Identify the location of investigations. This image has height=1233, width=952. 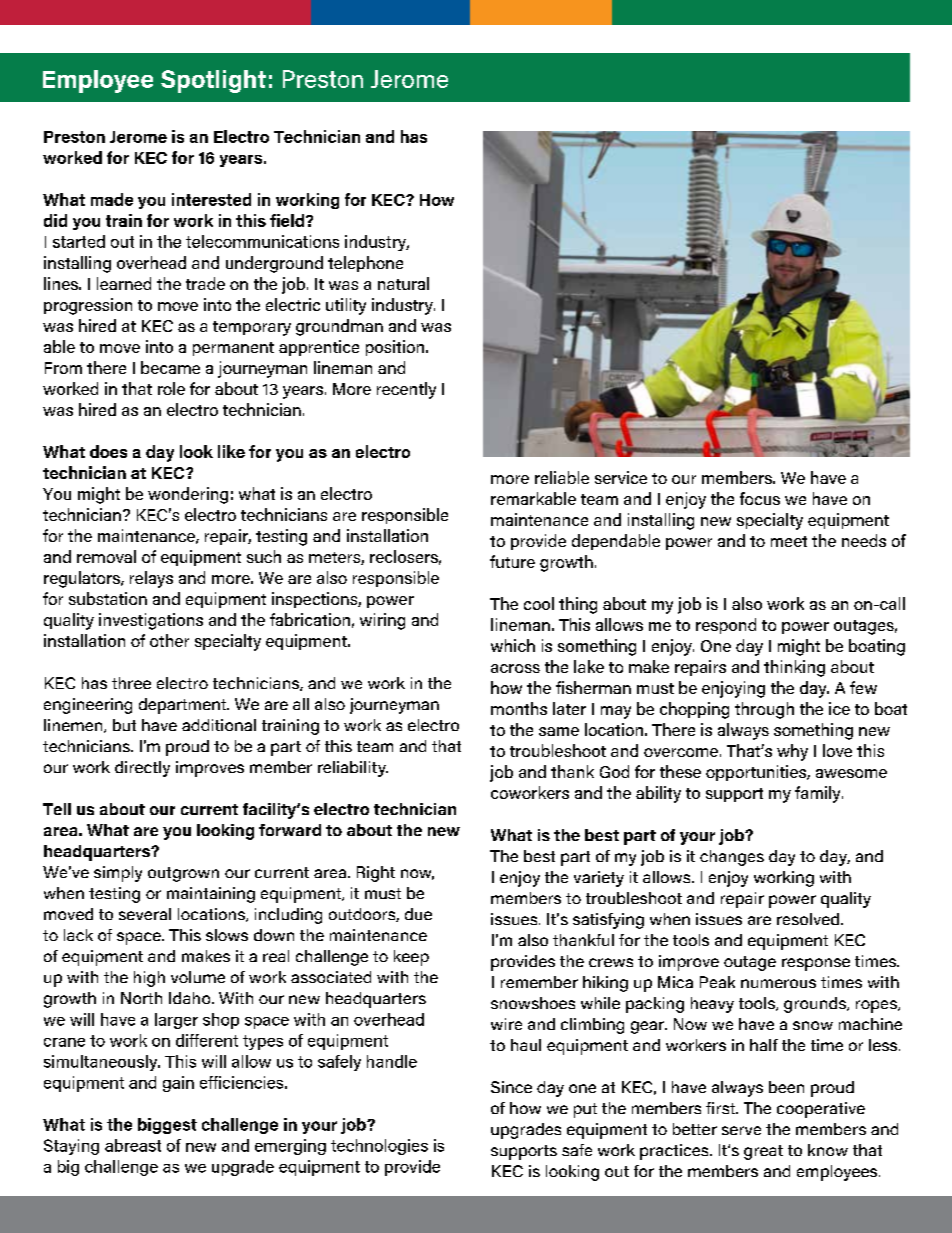
(151, 621).
